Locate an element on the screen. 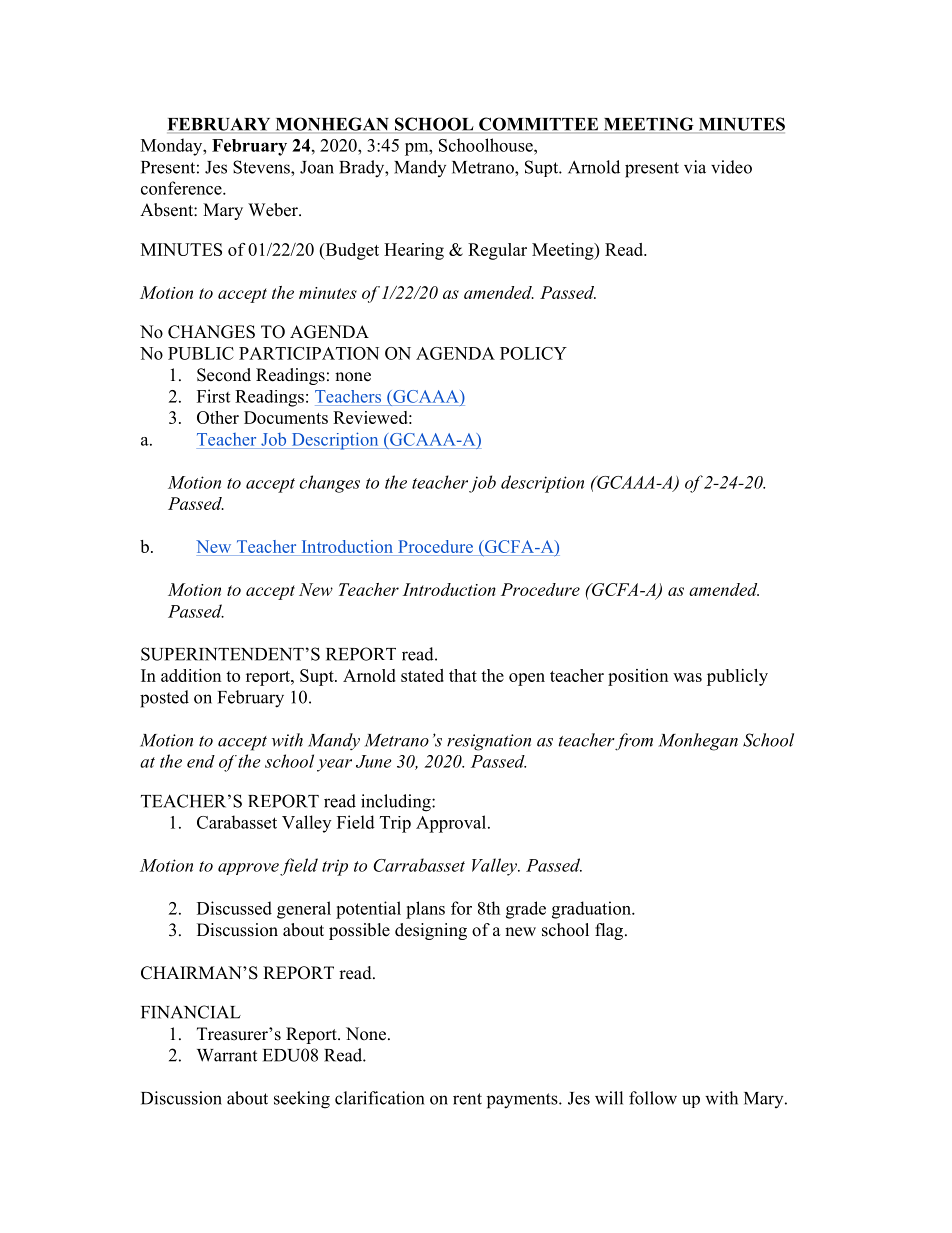  year is located at coordinates (334, 765).
